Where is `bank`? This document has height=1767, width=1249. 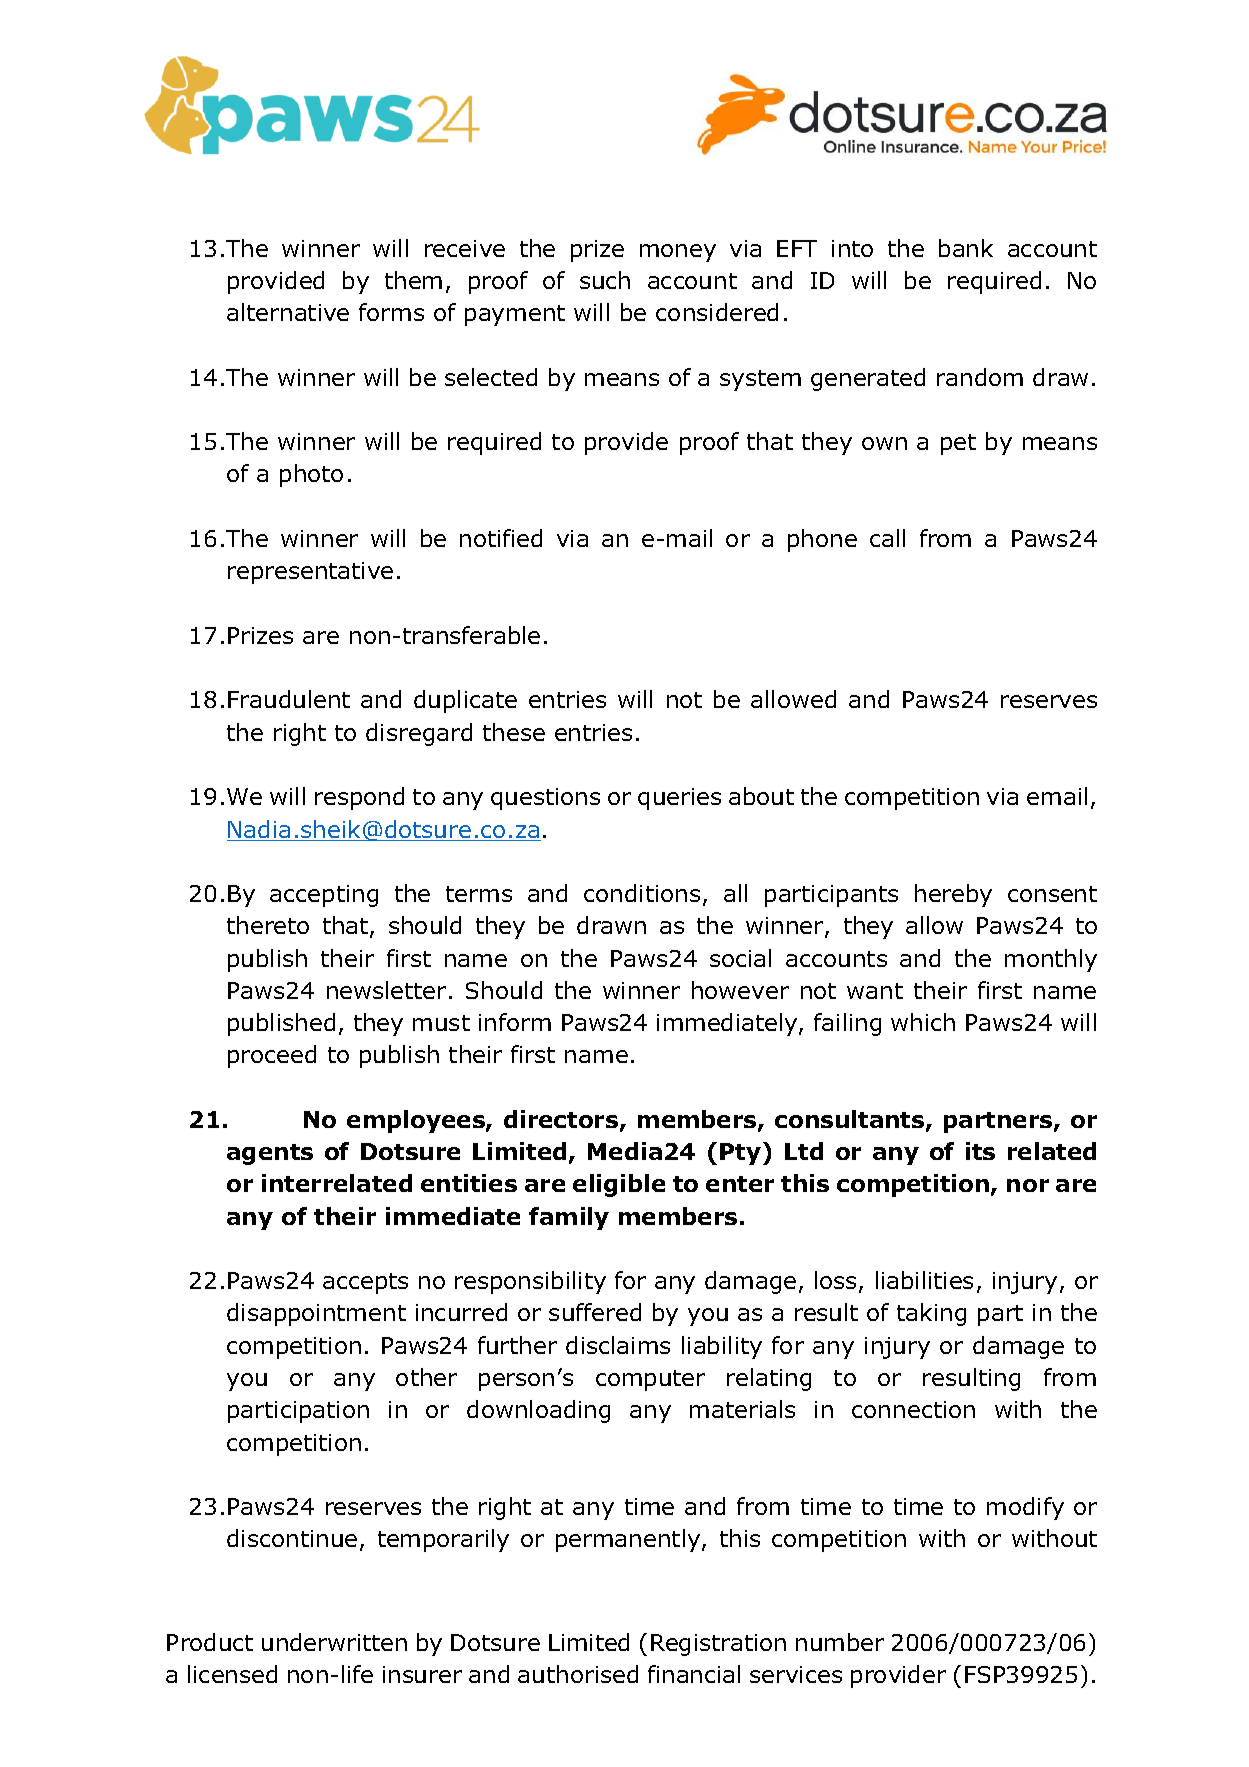 bank is located at coordinates (966, 248).
